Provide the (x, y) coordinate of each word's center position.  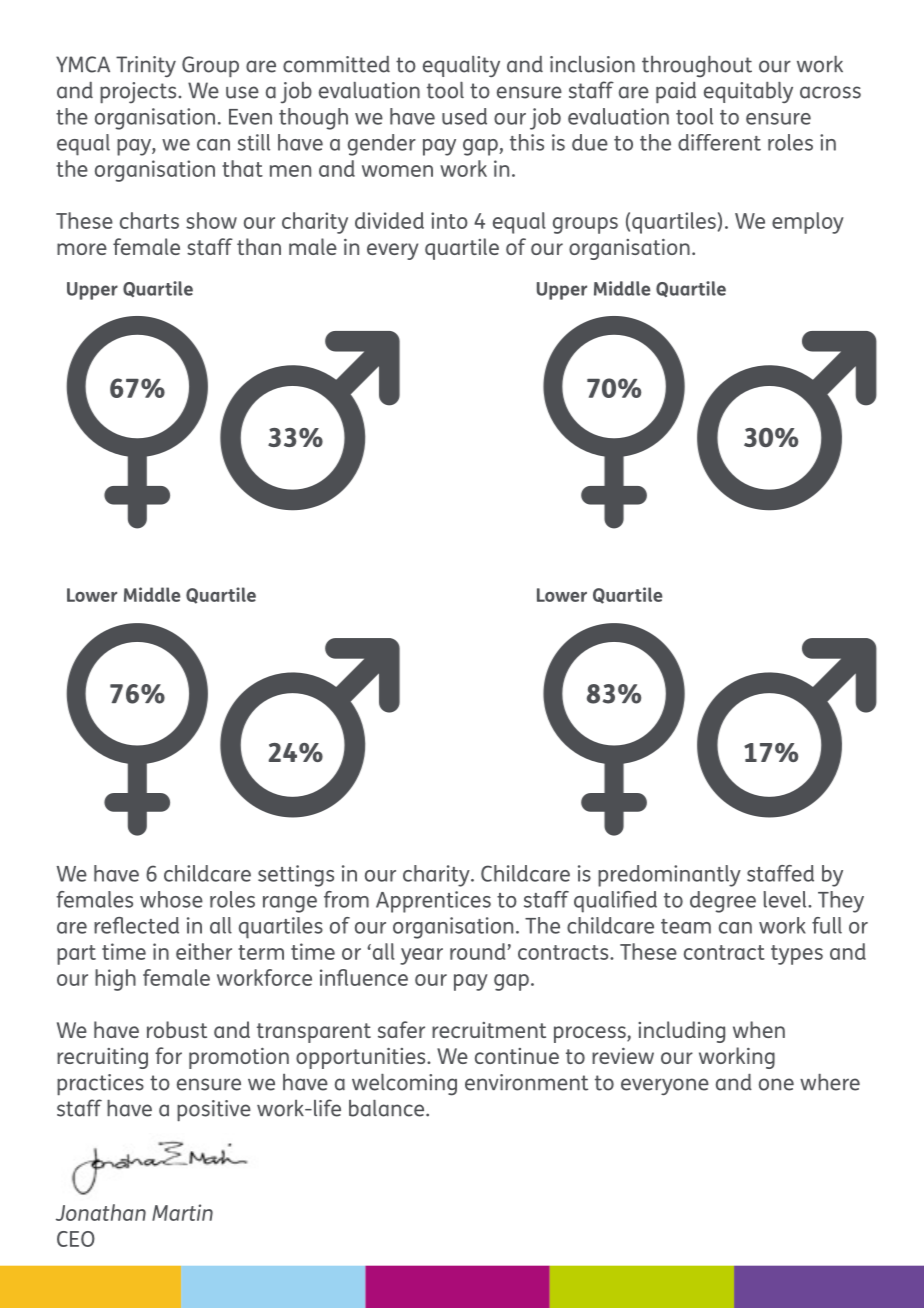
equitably (748, 92)
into (449, 220)
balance (388, 1108)
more (82, 249)
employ (808, 223)
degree (723, 902)
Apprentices (433, 902)
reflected (136, 925)
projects (139, 93)
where (830, 1082)
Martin (182, 1212)
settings (296, 876)
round (479, 951)
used (464, 116)
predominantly (669, 876)
